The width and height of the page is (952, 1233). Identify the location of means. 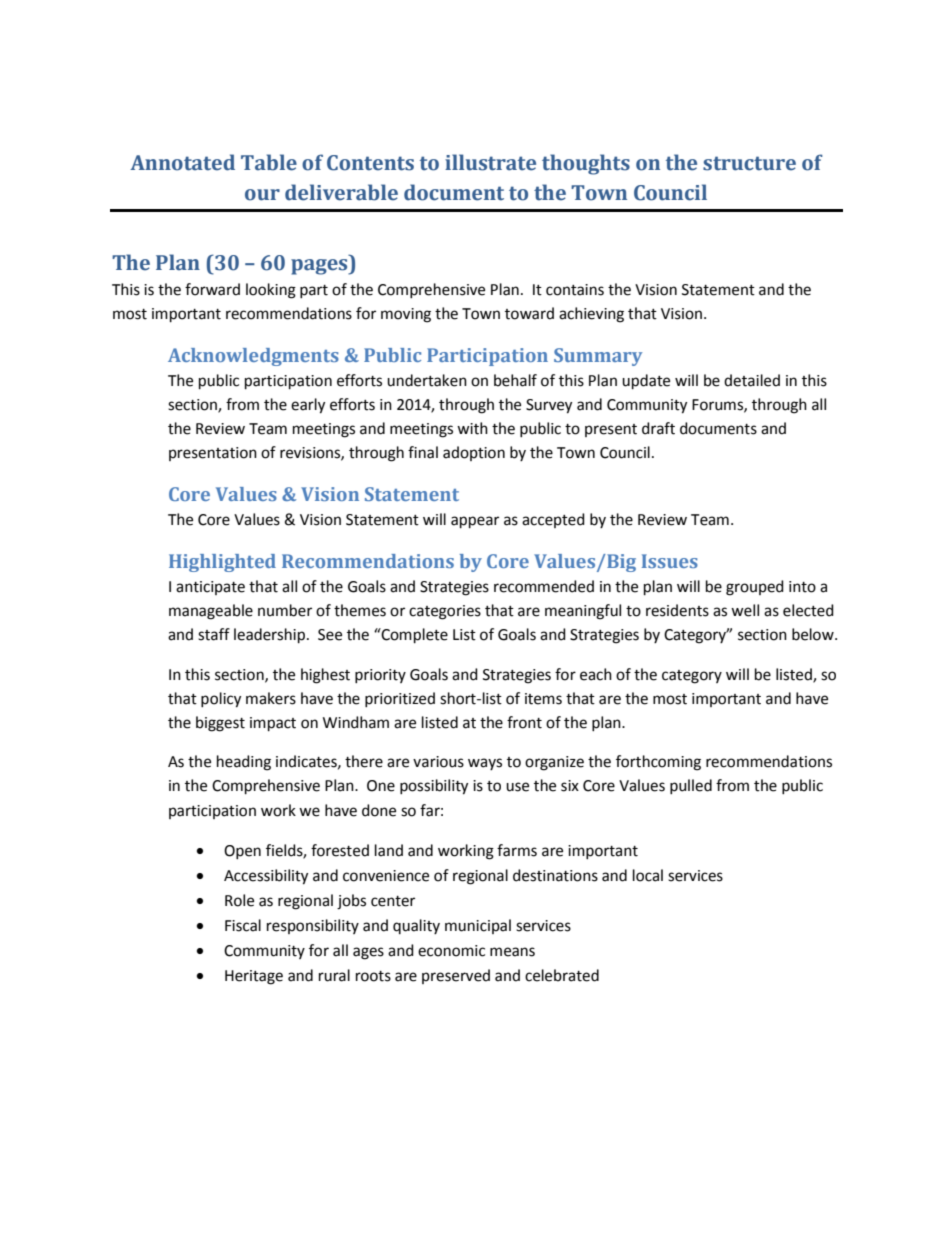
(512, 952).
